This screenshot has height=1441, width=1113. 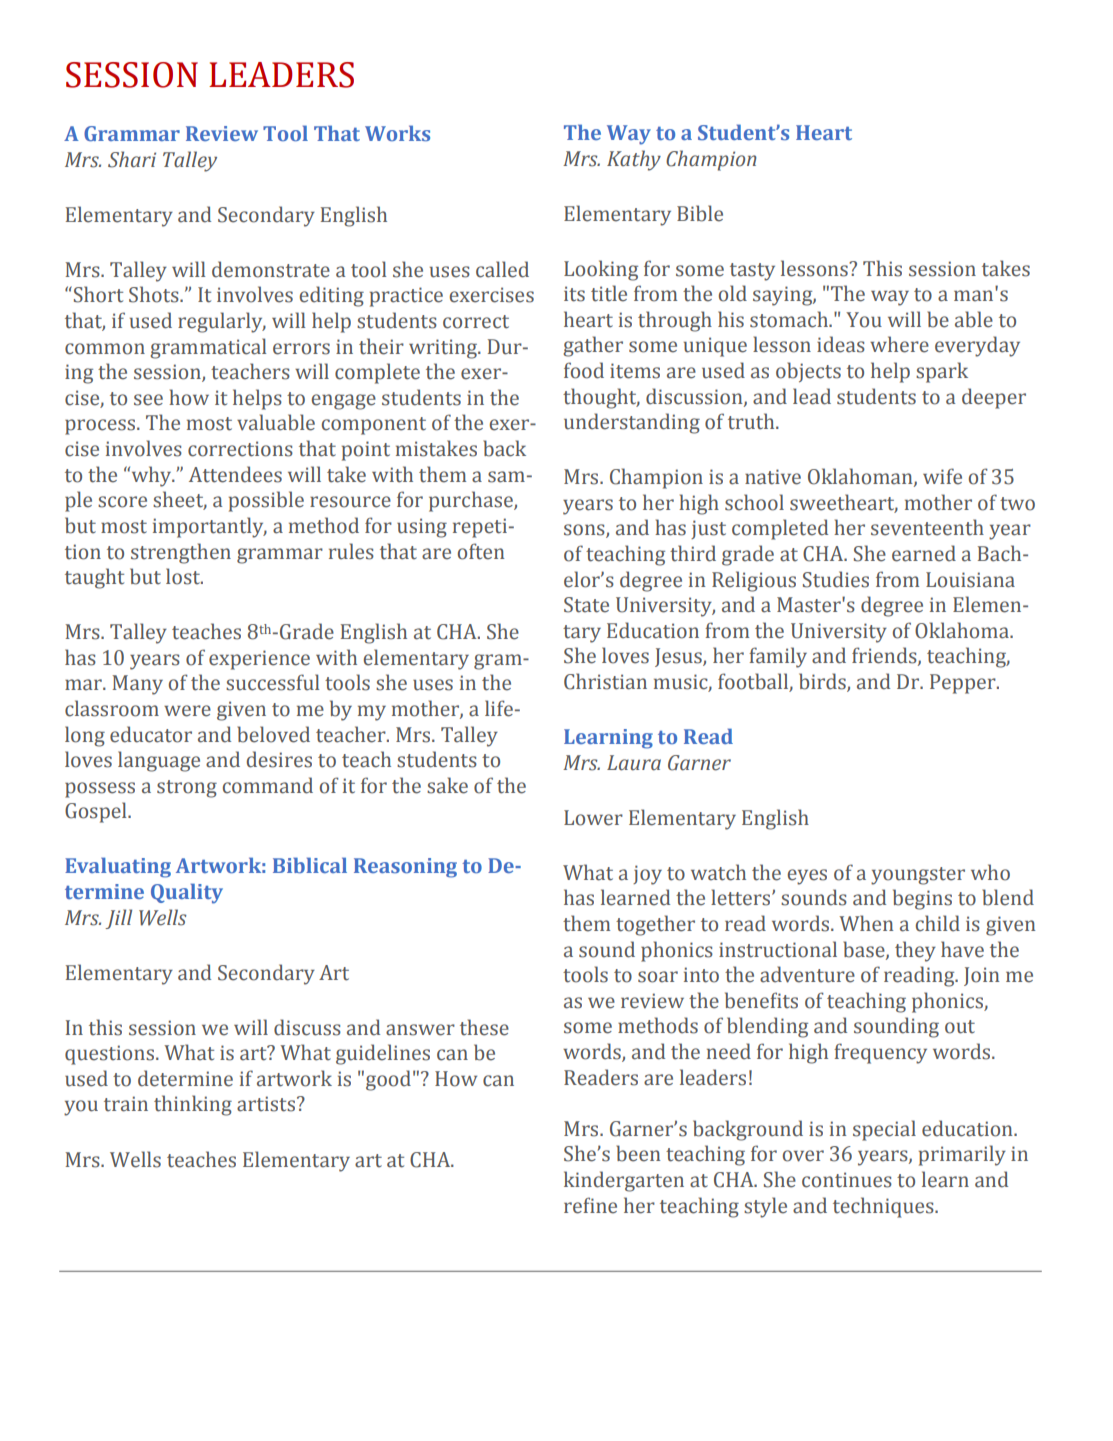 What do you see at coordinates (590, 1205) in the screenshot?
I see `refine` at bounding box center [590, 1205].
